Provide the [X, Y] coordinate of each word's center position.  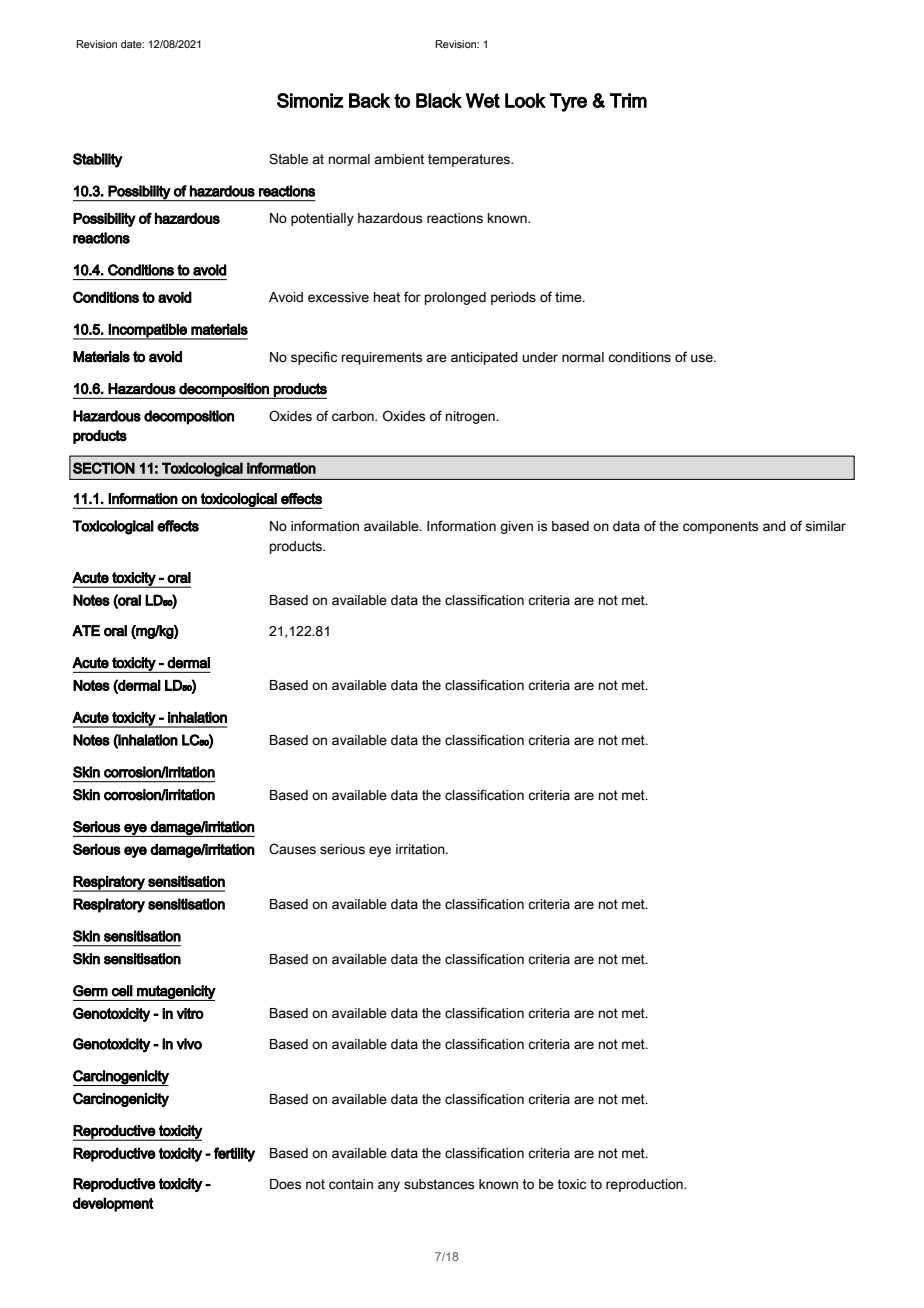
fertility [234, 1154]
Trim [628, 100]
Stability [98, 160]
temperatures [470, 160]
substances [439, 1184]
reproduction [645, 1185]
